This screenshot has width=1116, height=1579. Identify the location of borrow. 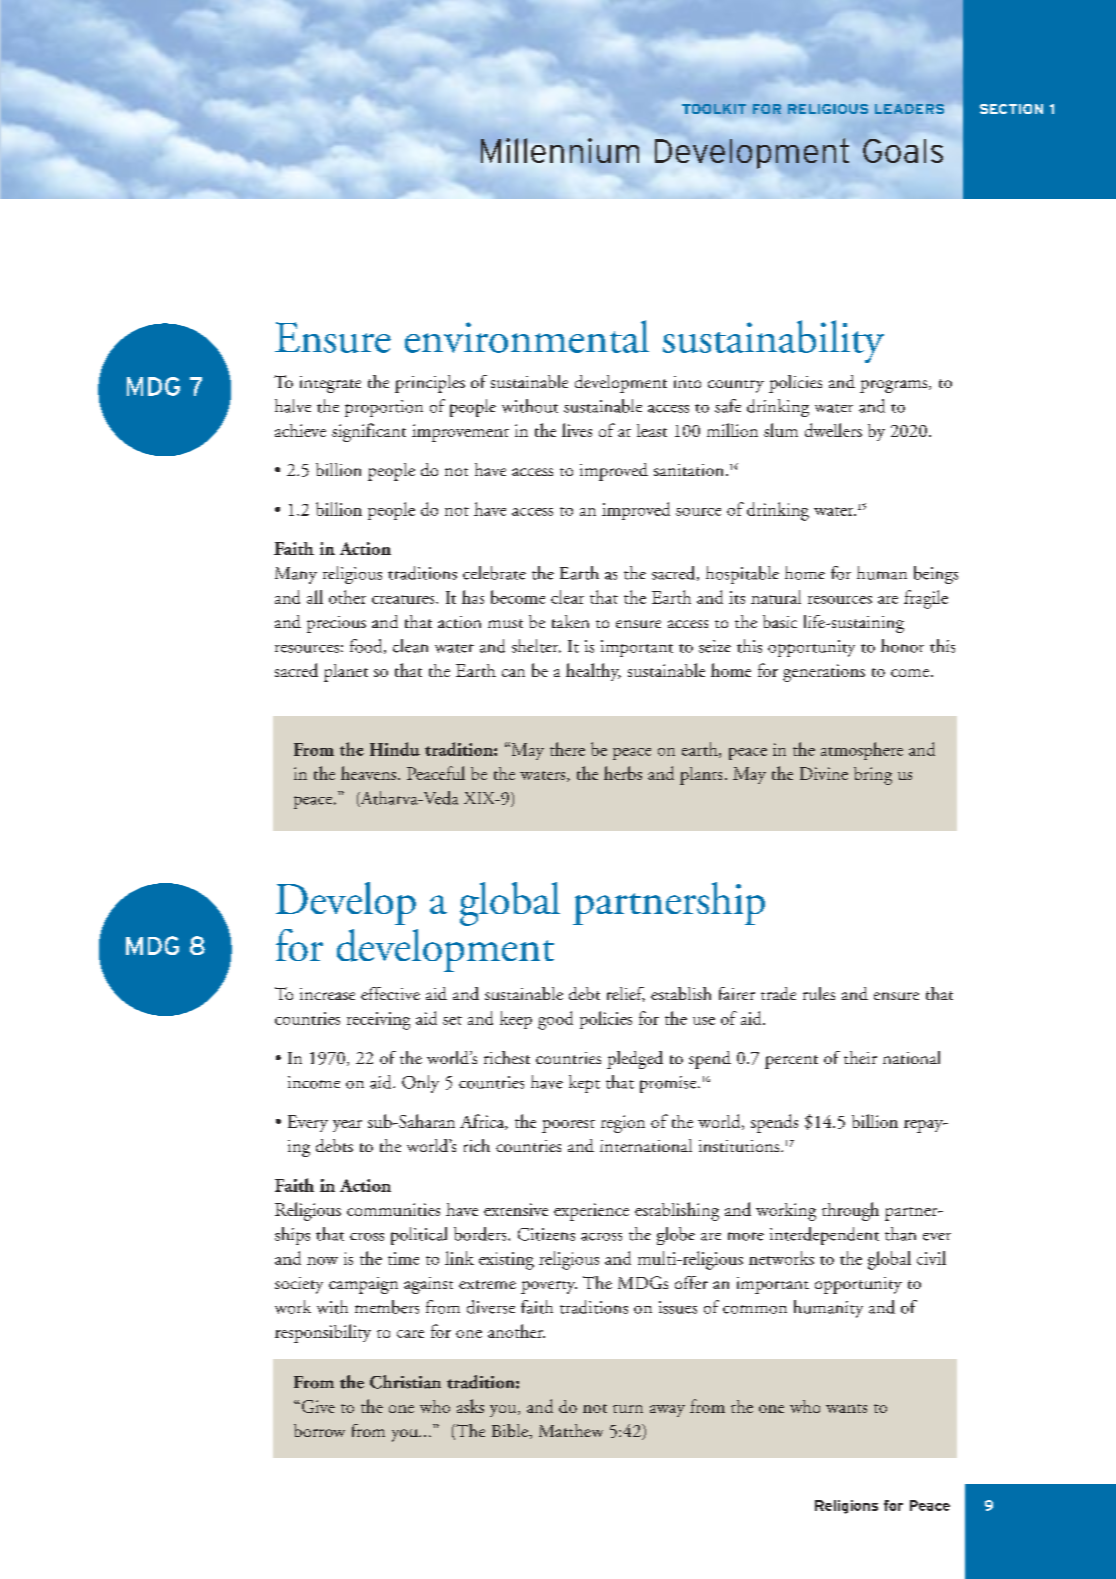
(319, 1430).
